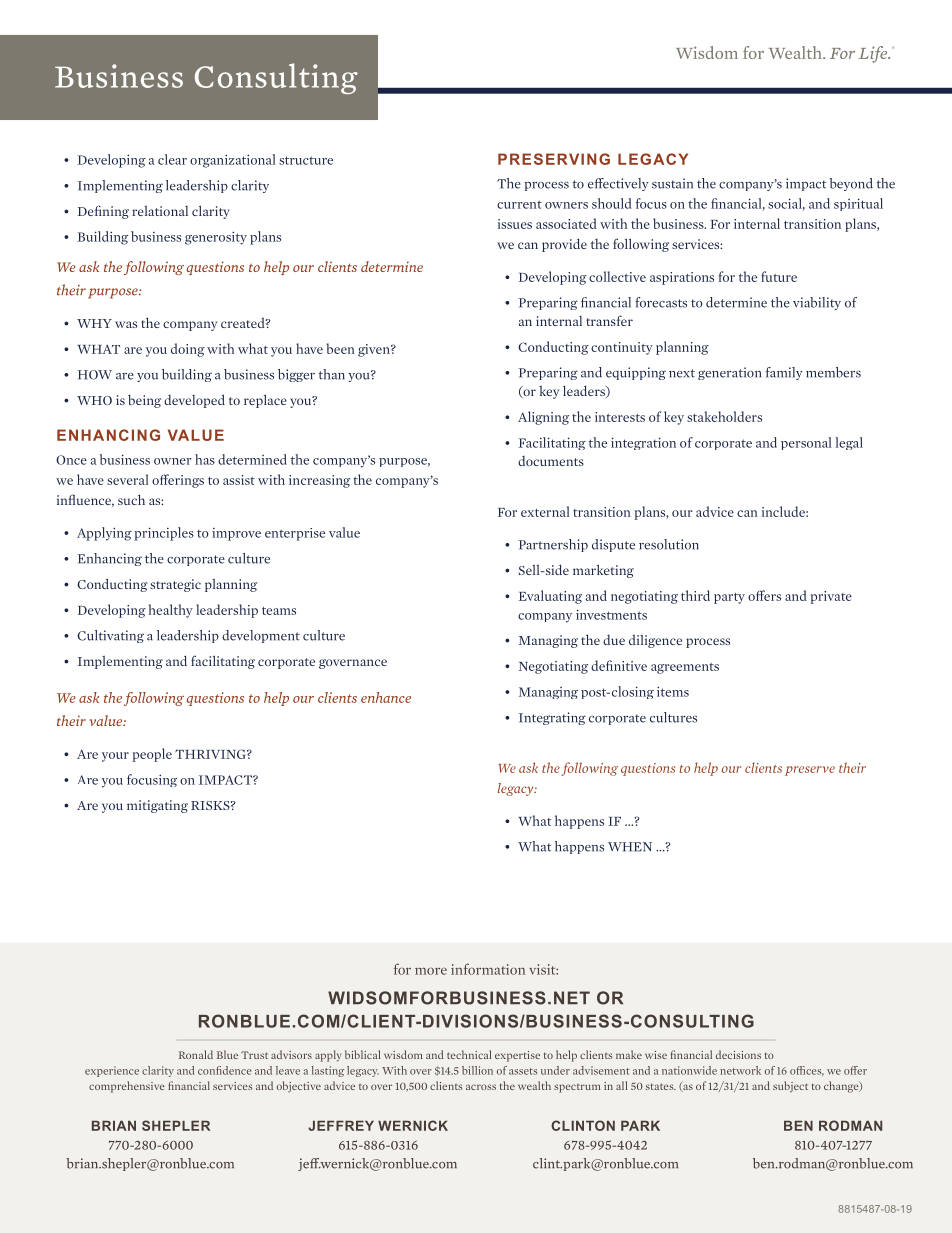 Image resolution: width=952 pixels, height=1233 pixels. Describe the element at coordinates (160, 211) in the screenshot. I see `relational` at that location.
